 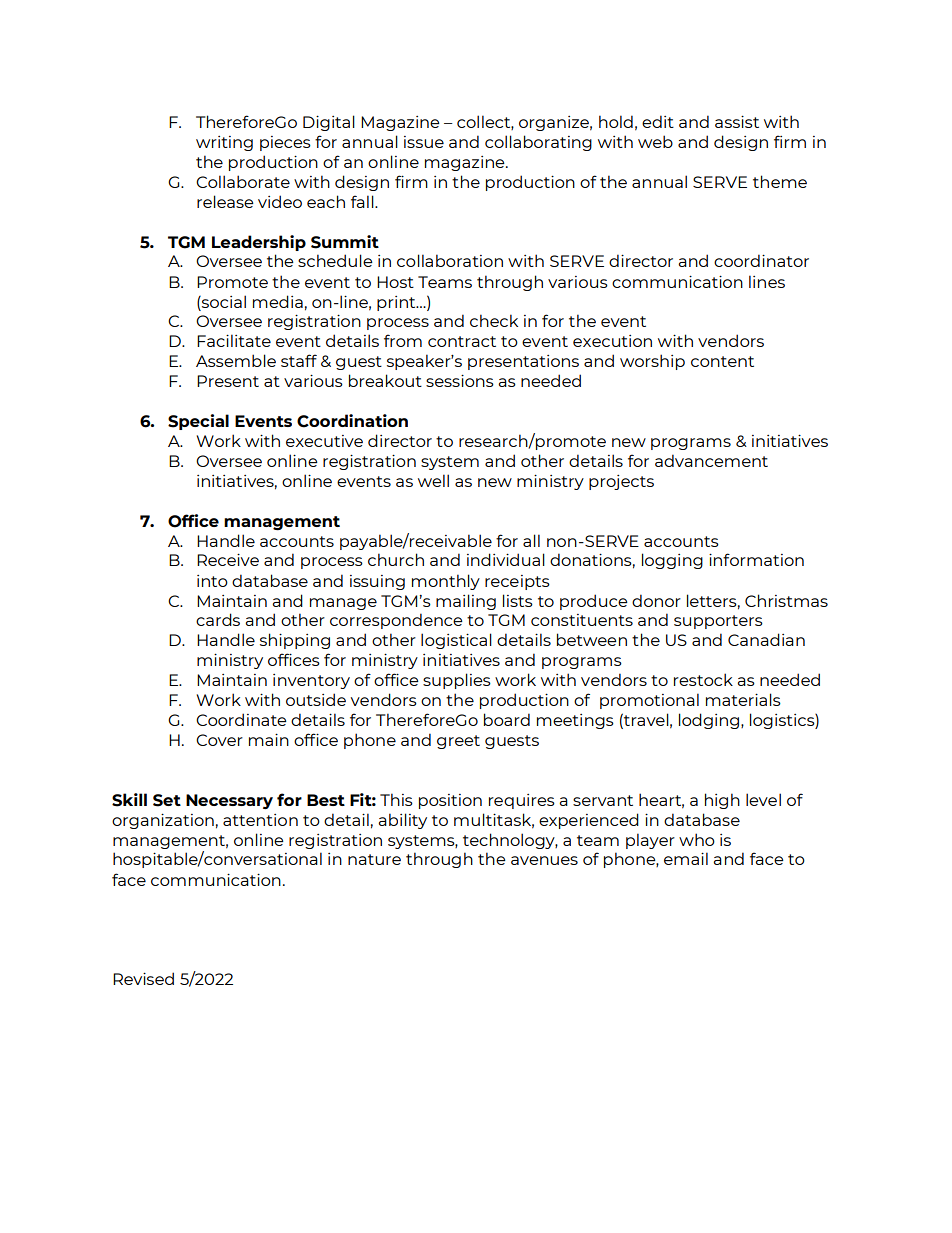 What do you see at coordinates (737, 121) in the image?
I see `assist` at bounding box center [737, 121].
